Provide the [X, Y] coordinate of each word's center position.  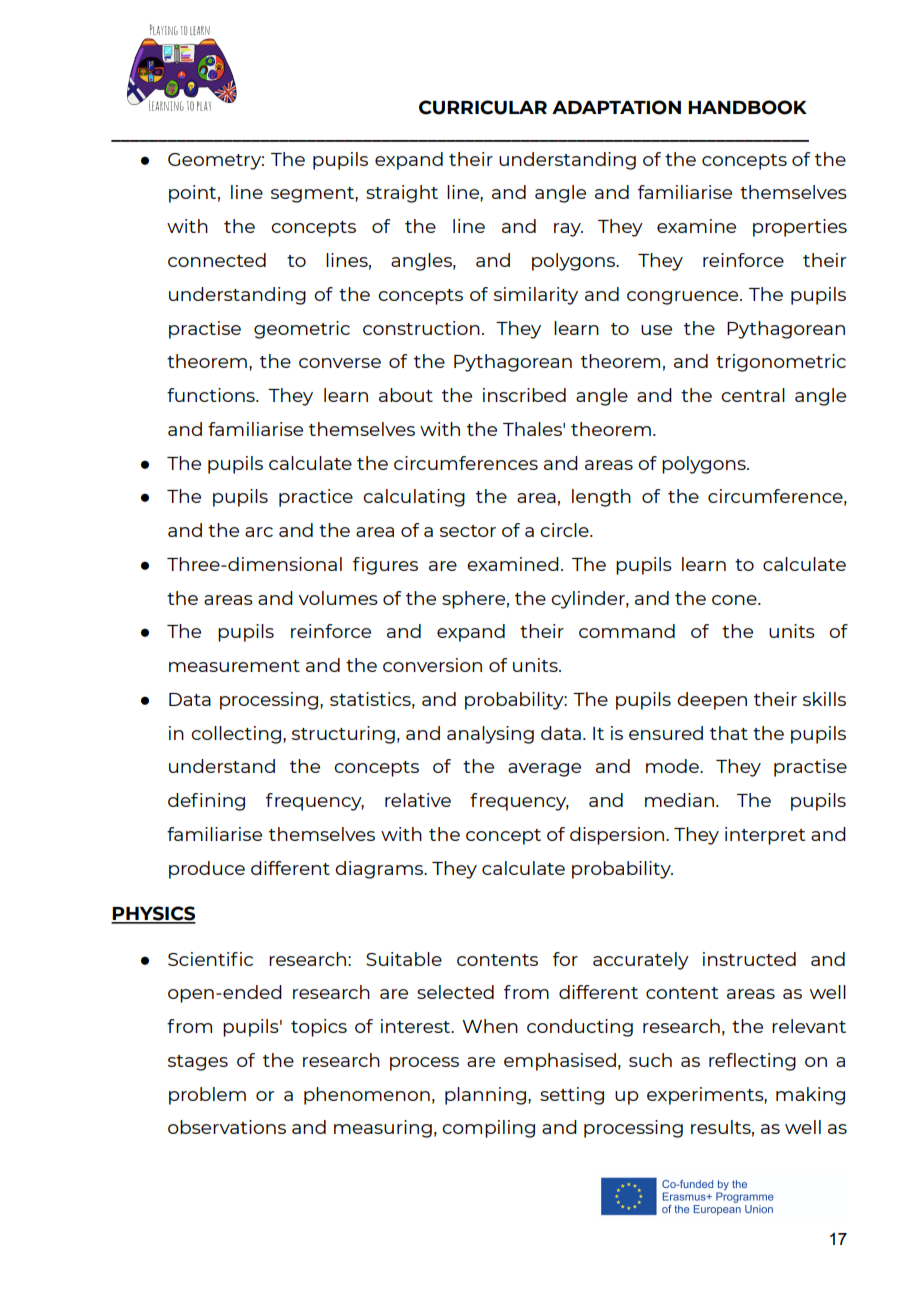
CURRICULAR [483, 107]
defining [206, 802]
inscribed [524, 395]
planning [485, 1096]
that [729, 733]
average [544, 770]
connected [217, 260]
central [753, 395]
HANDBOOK [747, 107]
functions [212, 395]
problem [207, 1096]
